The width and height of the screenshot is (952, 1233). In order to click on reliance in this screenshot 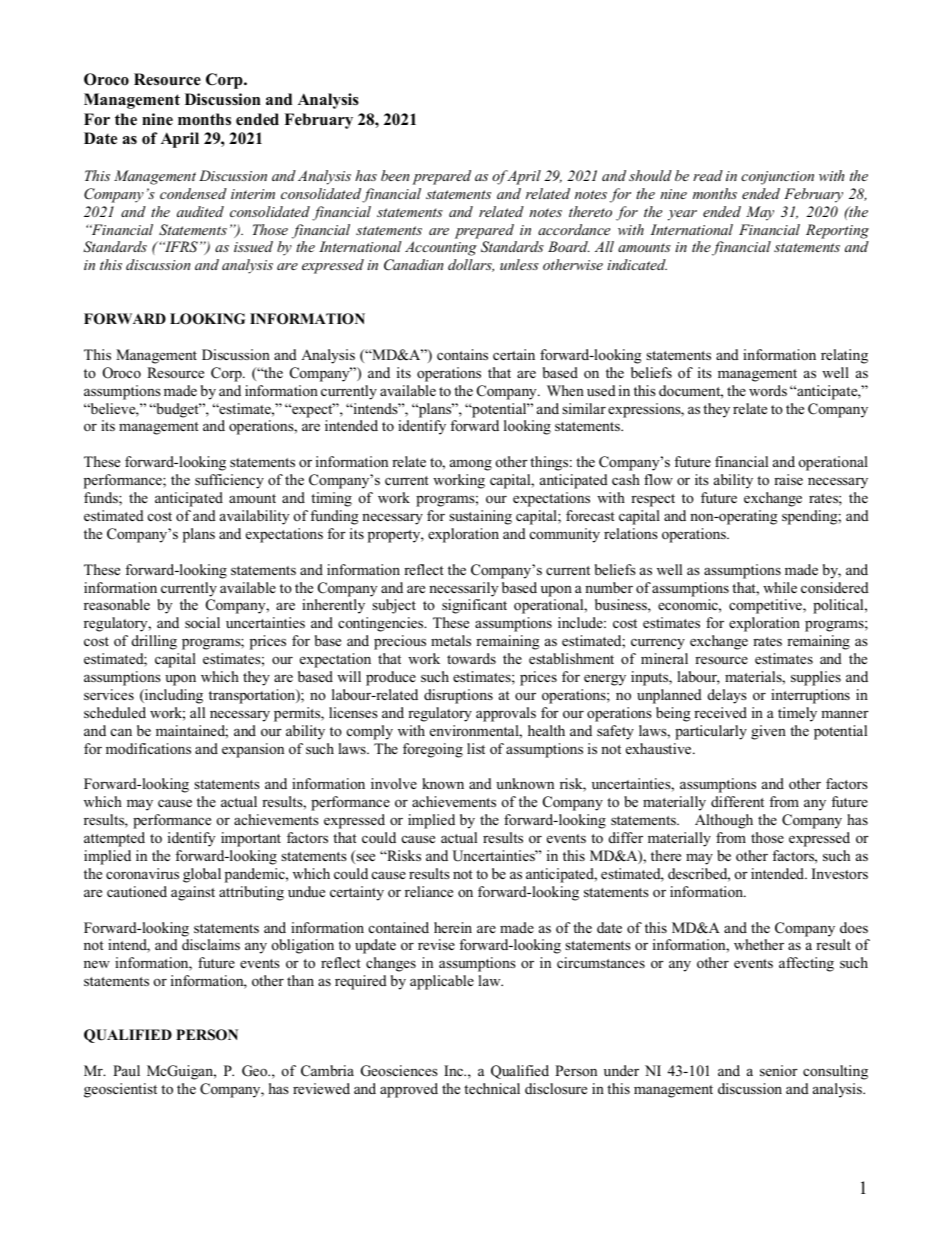, I will do `click(429, 891)`.
